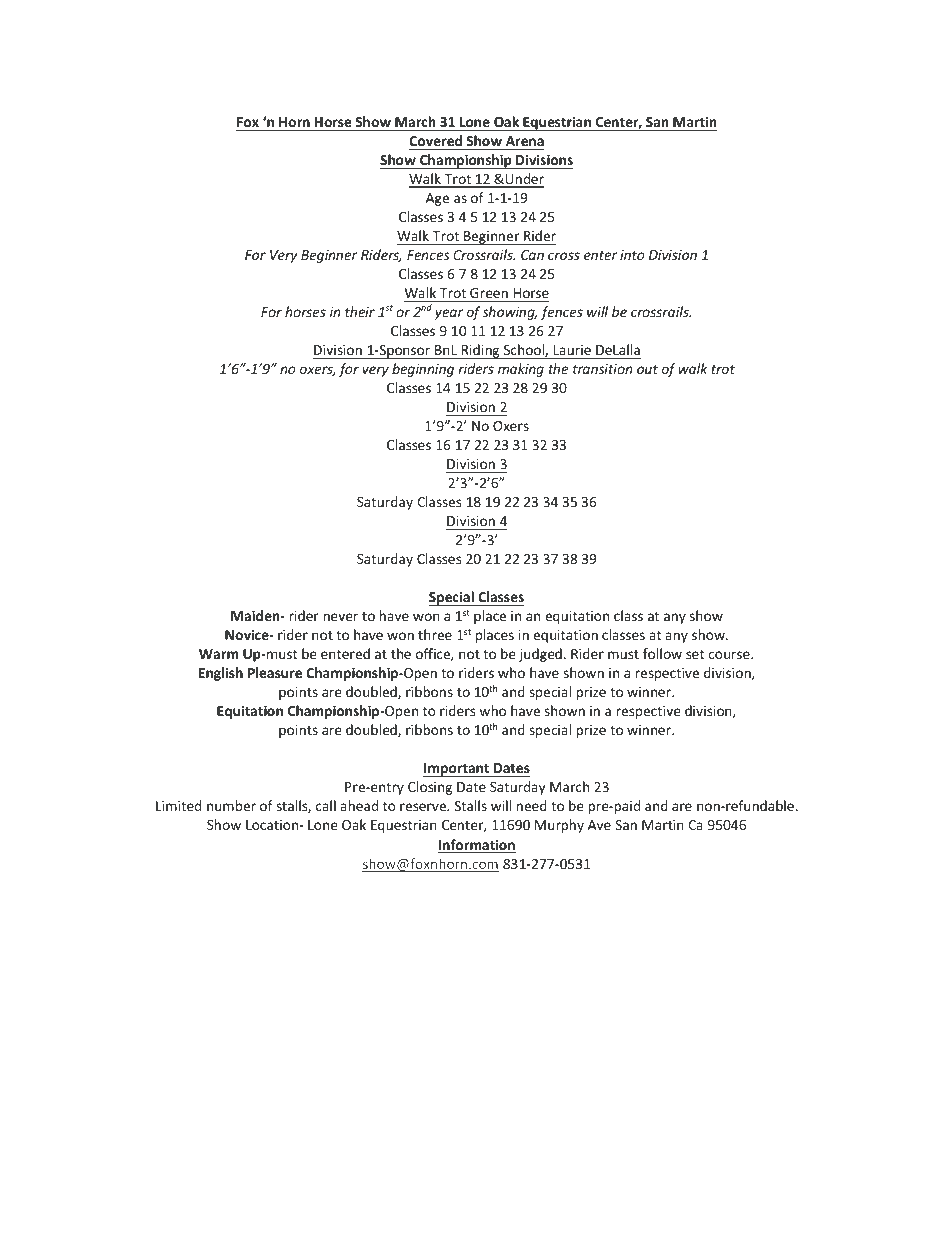  Describe the element at coordinates (219, 654) in the page. I see `Warm` at that location.
